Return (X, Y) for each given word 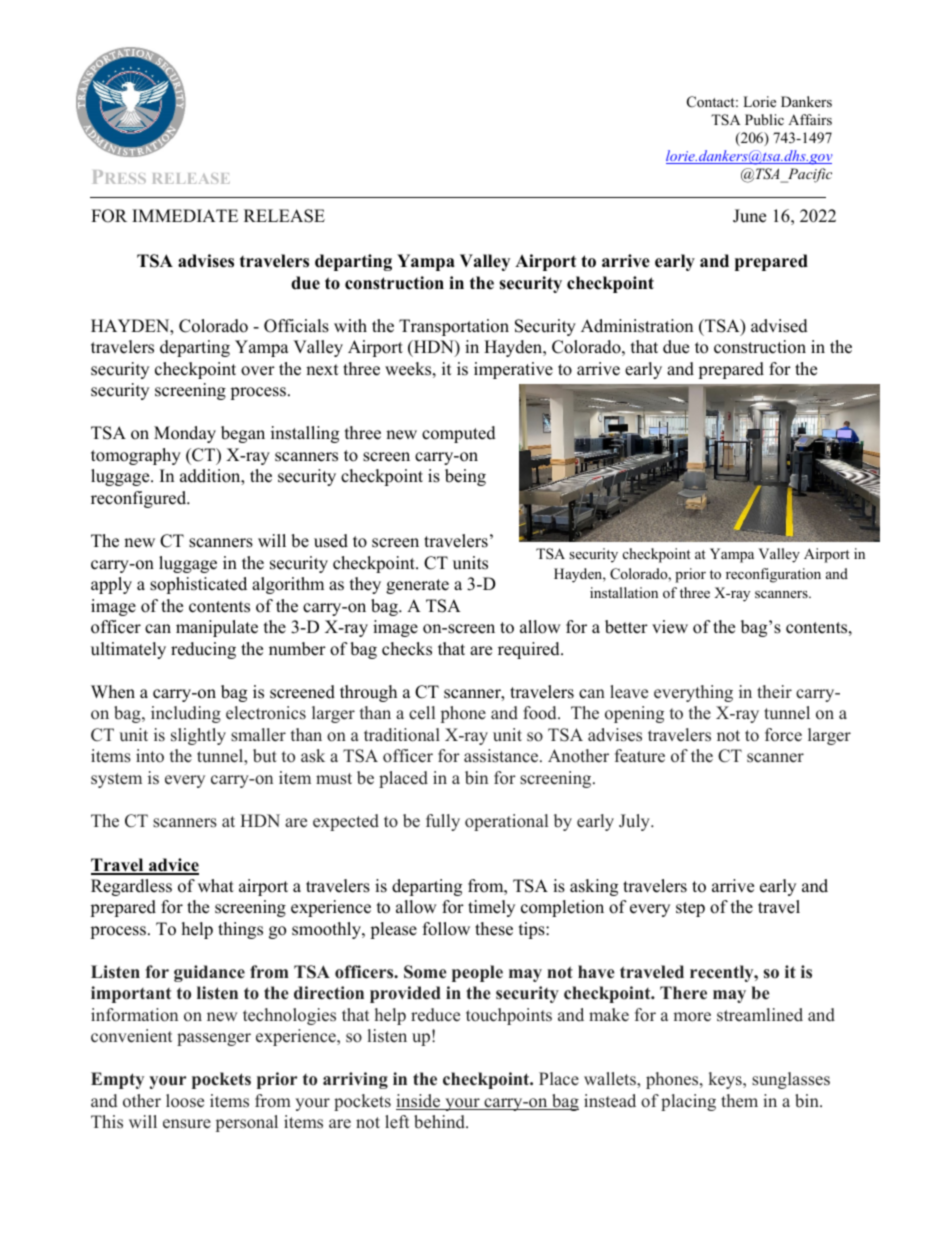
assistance (502, 756)
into (150, 756)
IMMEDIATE (185, 215)
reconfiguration (773, 575)
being (465, 477)
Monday (185, 434)
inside (419, 1102)
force (783, 735)
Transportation (454, 327)
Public (764, 119)
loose (185, 1101)
